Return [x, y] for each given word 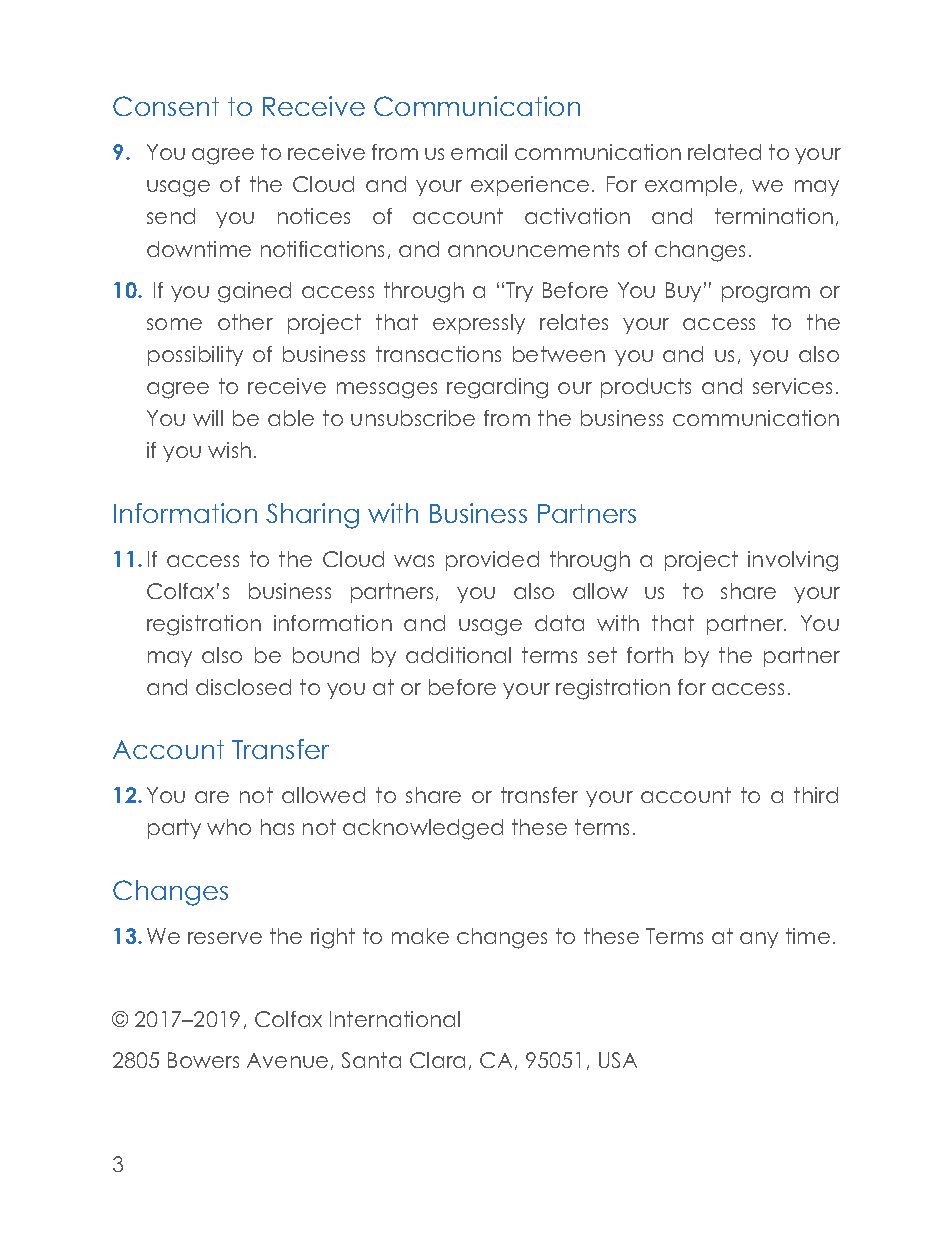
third [816, 795]
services [792, 386]
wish [229, 450]
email [479, 152]
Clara [437, 1060]
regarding [497, 388]
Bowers [203, 1060]
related [724, 152]
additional [458, 655]
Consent [166, 106]
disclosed [243, 687]
